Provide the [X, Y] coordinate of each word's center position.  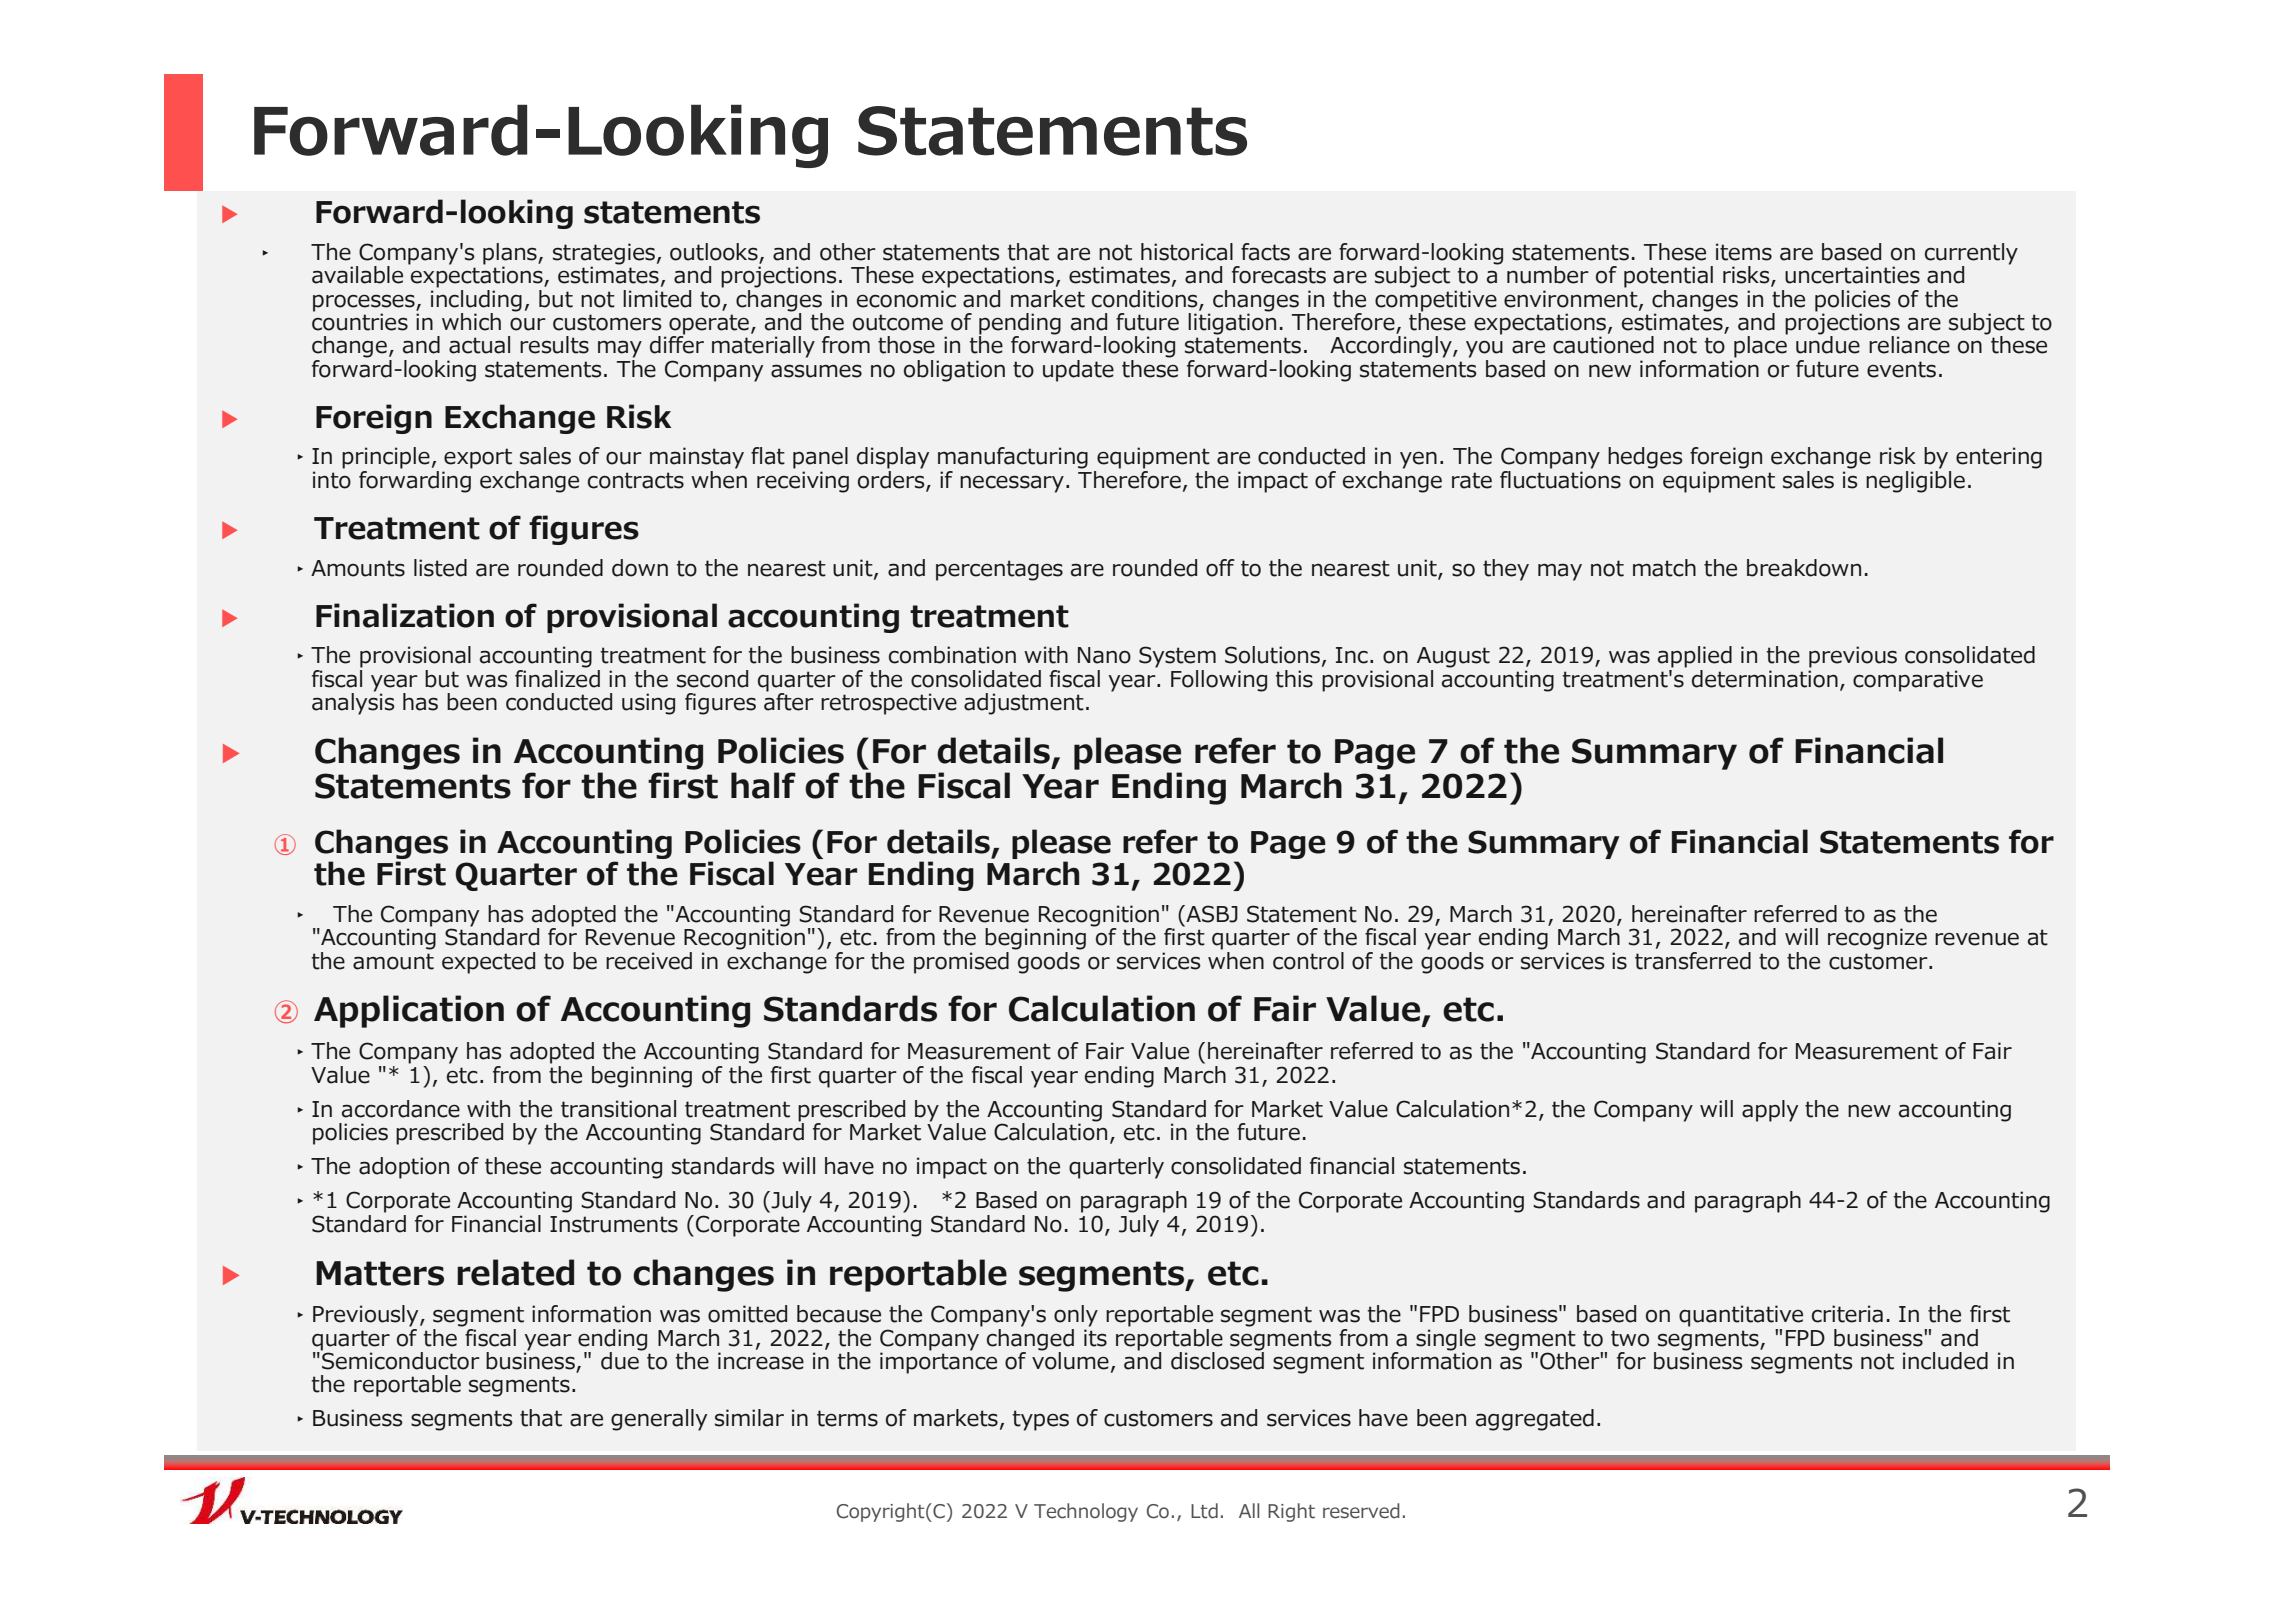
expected [488, 963]
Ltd [1204, 1511]
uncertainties [1852, 275]
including [476, 300]
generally [659, 1420]
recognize [1877, 939]
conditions [1146, 299]
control [1308, 961]
